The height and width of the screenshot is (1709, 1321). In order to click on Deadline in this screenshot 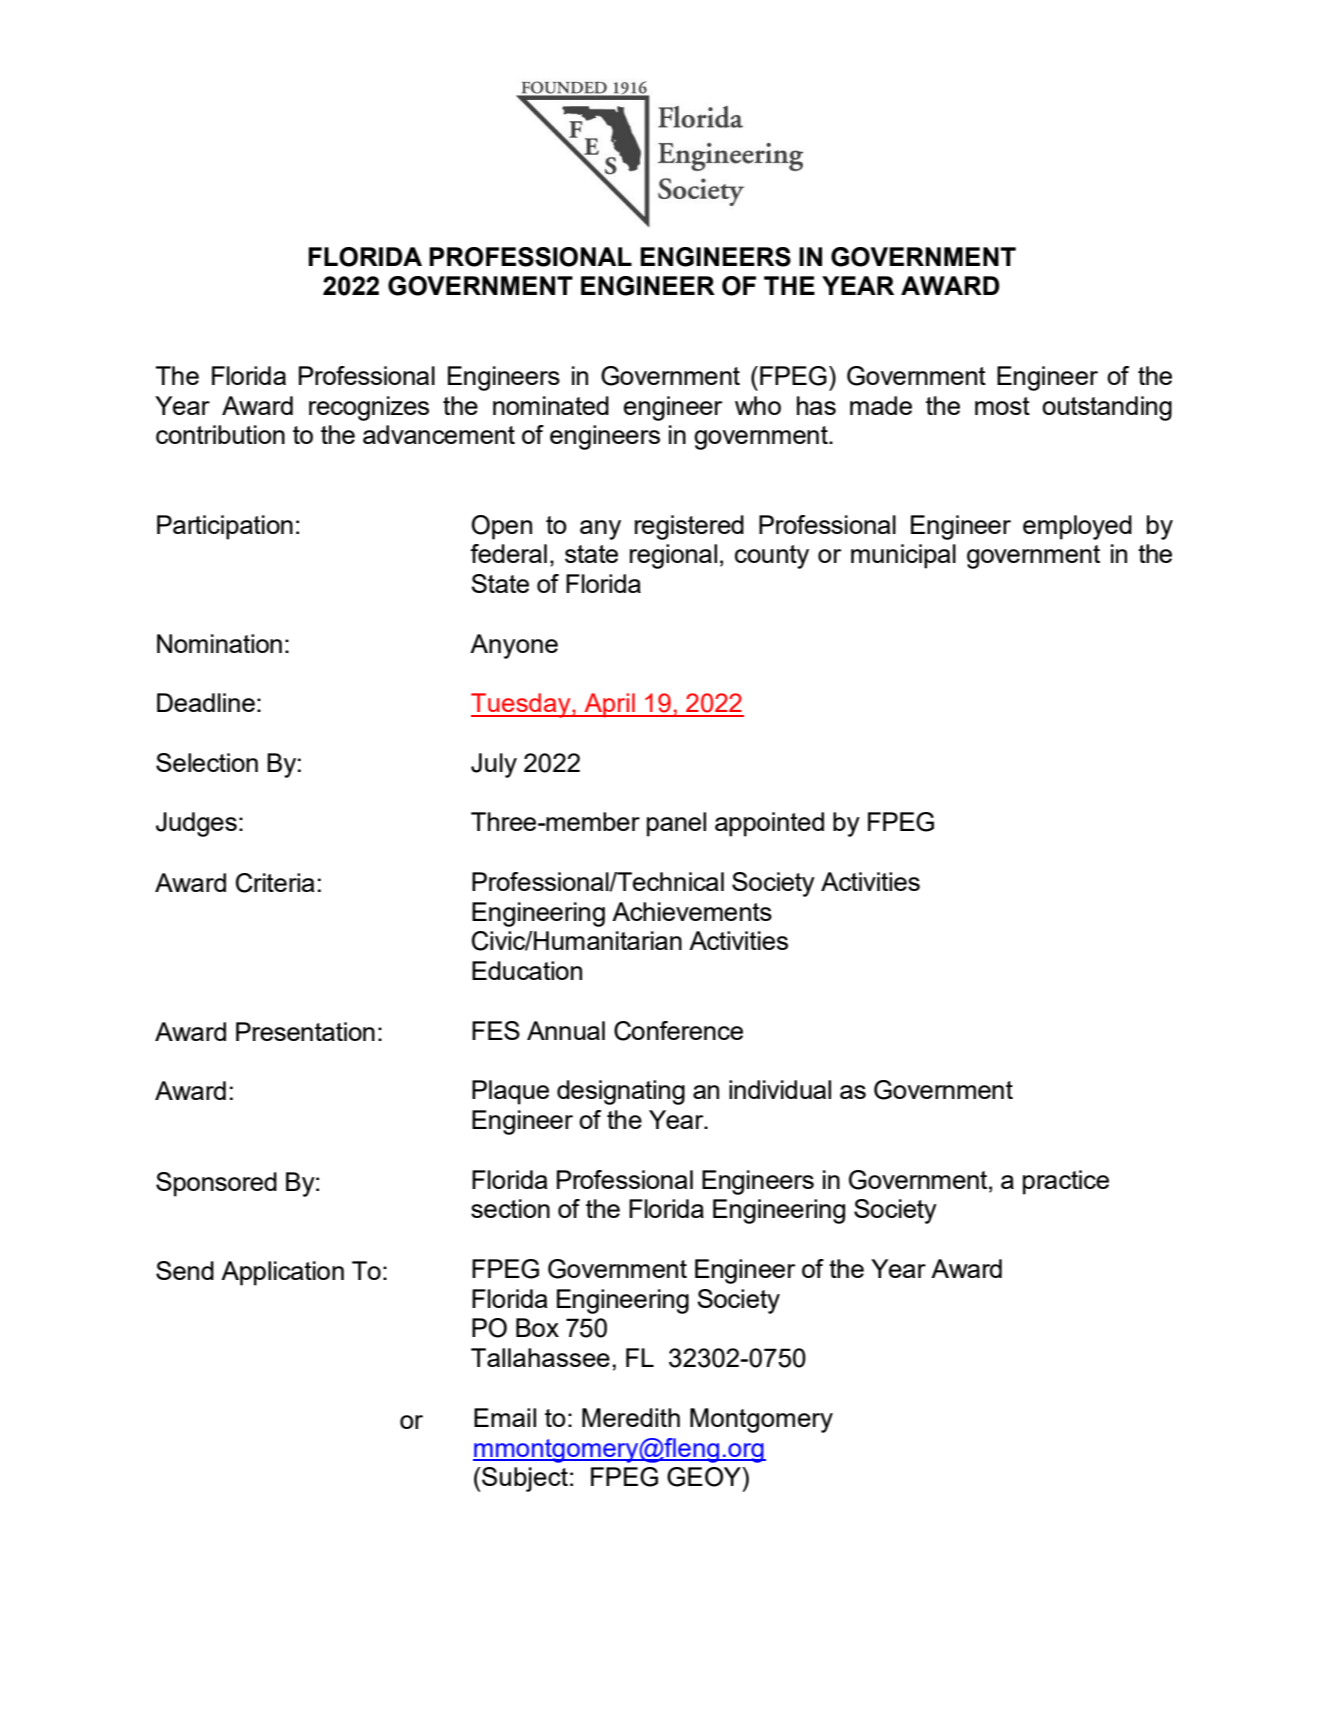, I will do `click(206, 702)`.
